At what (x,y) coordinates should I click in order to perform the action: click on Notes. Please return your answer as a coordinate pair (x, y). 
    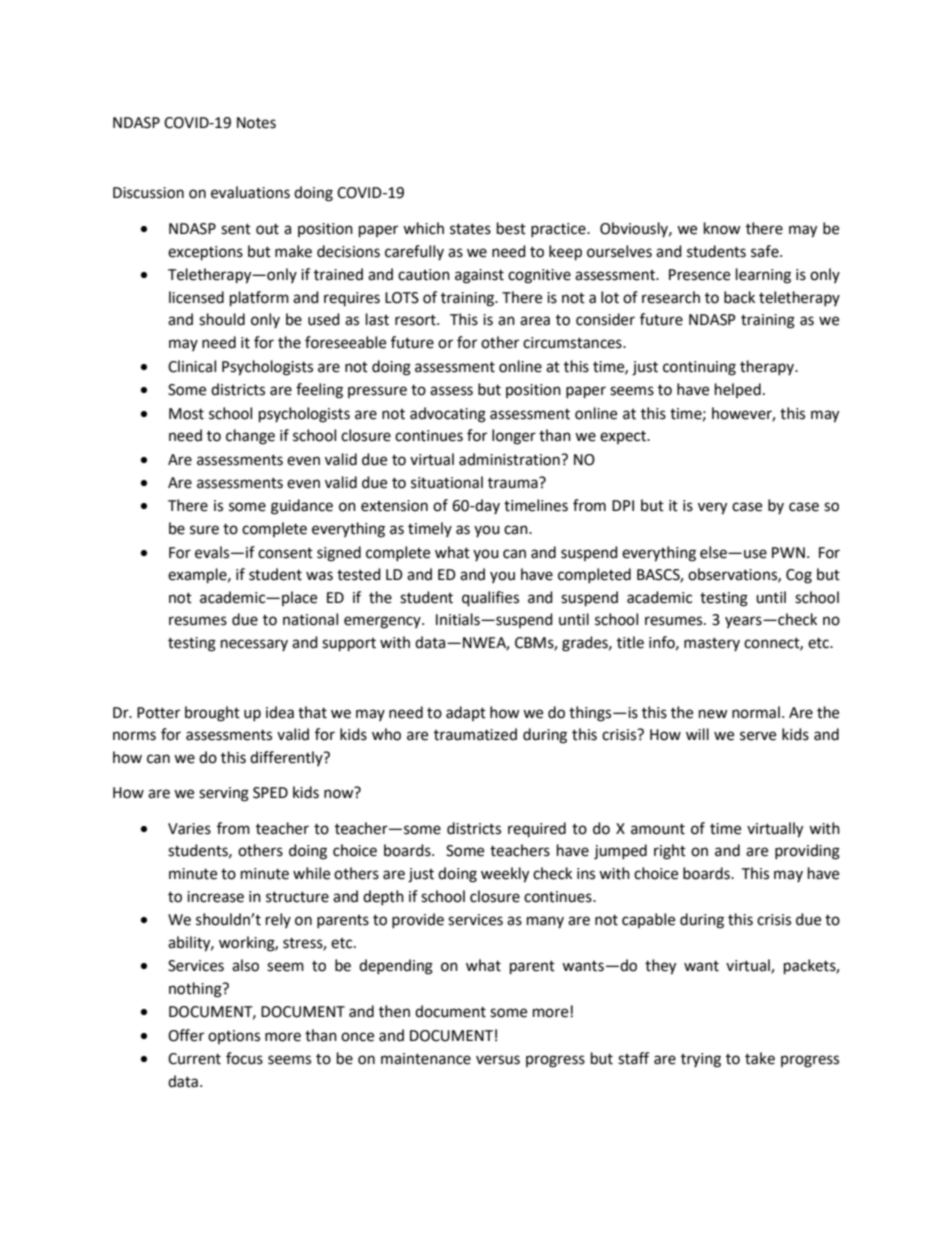
    Looking at the image, I should click on (256, 123).
